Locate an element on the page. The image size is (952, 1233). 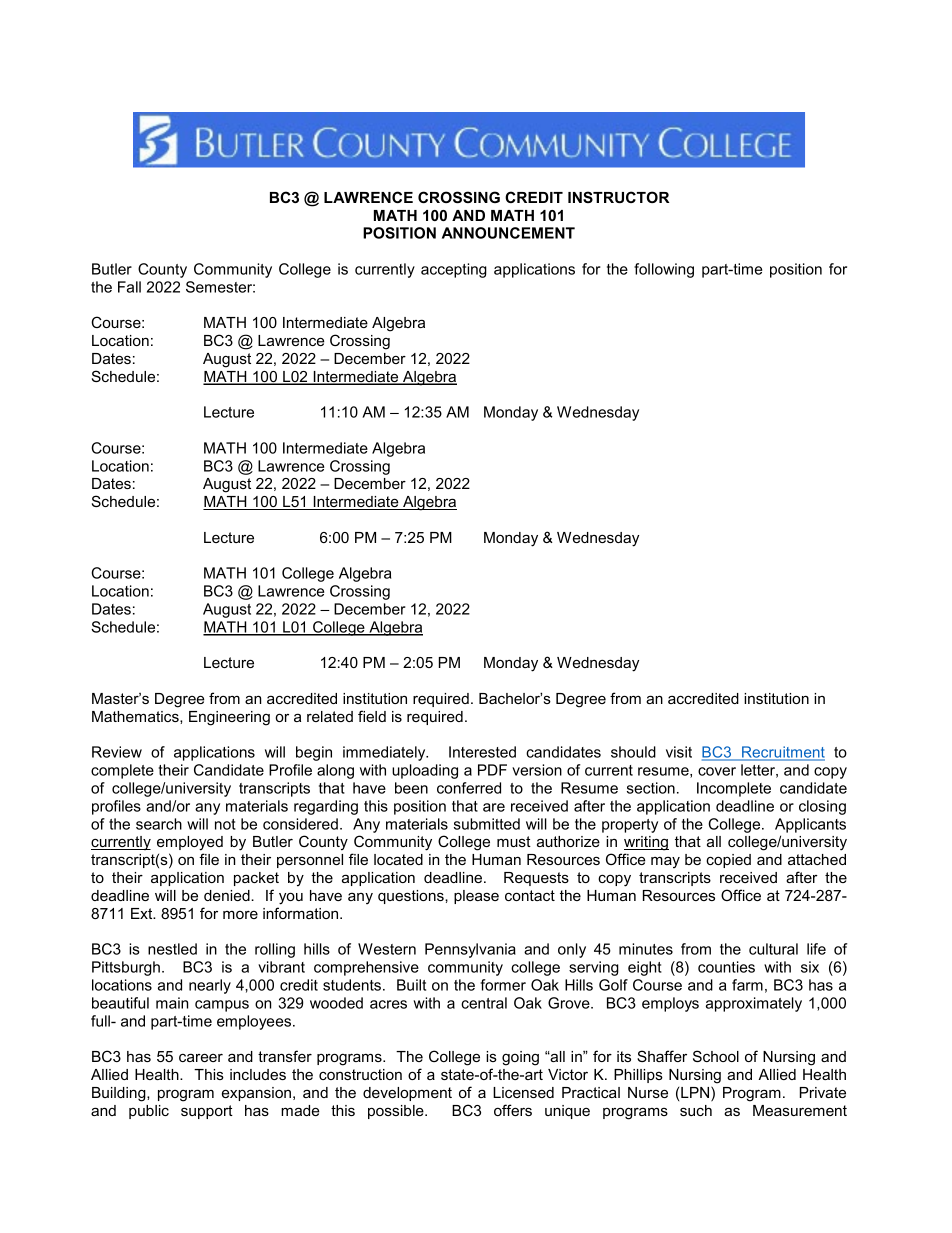
visit is located at coordinates (679, 752).
